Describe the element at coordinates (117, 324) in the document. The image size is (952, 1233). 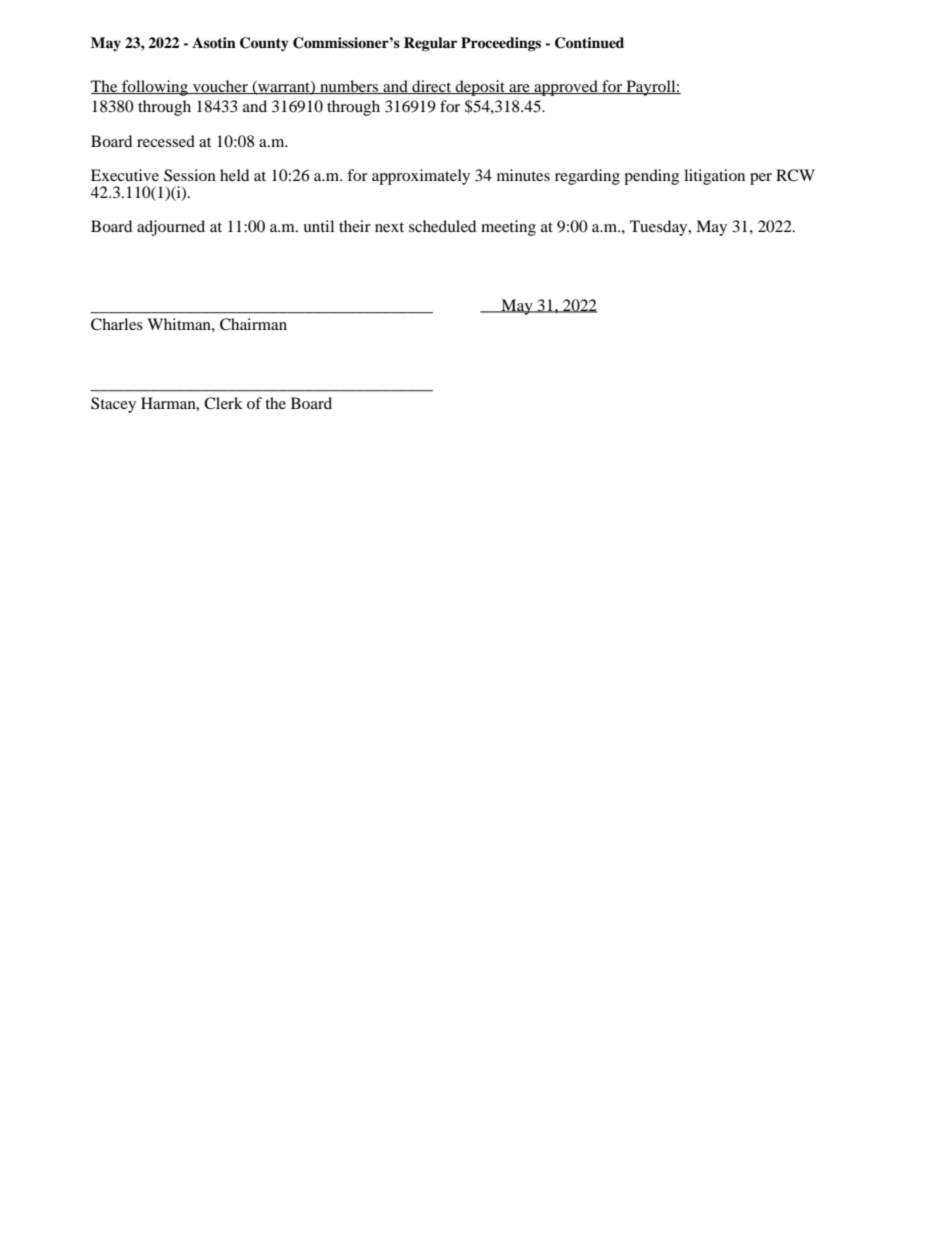
I see `Charles` at that location.
